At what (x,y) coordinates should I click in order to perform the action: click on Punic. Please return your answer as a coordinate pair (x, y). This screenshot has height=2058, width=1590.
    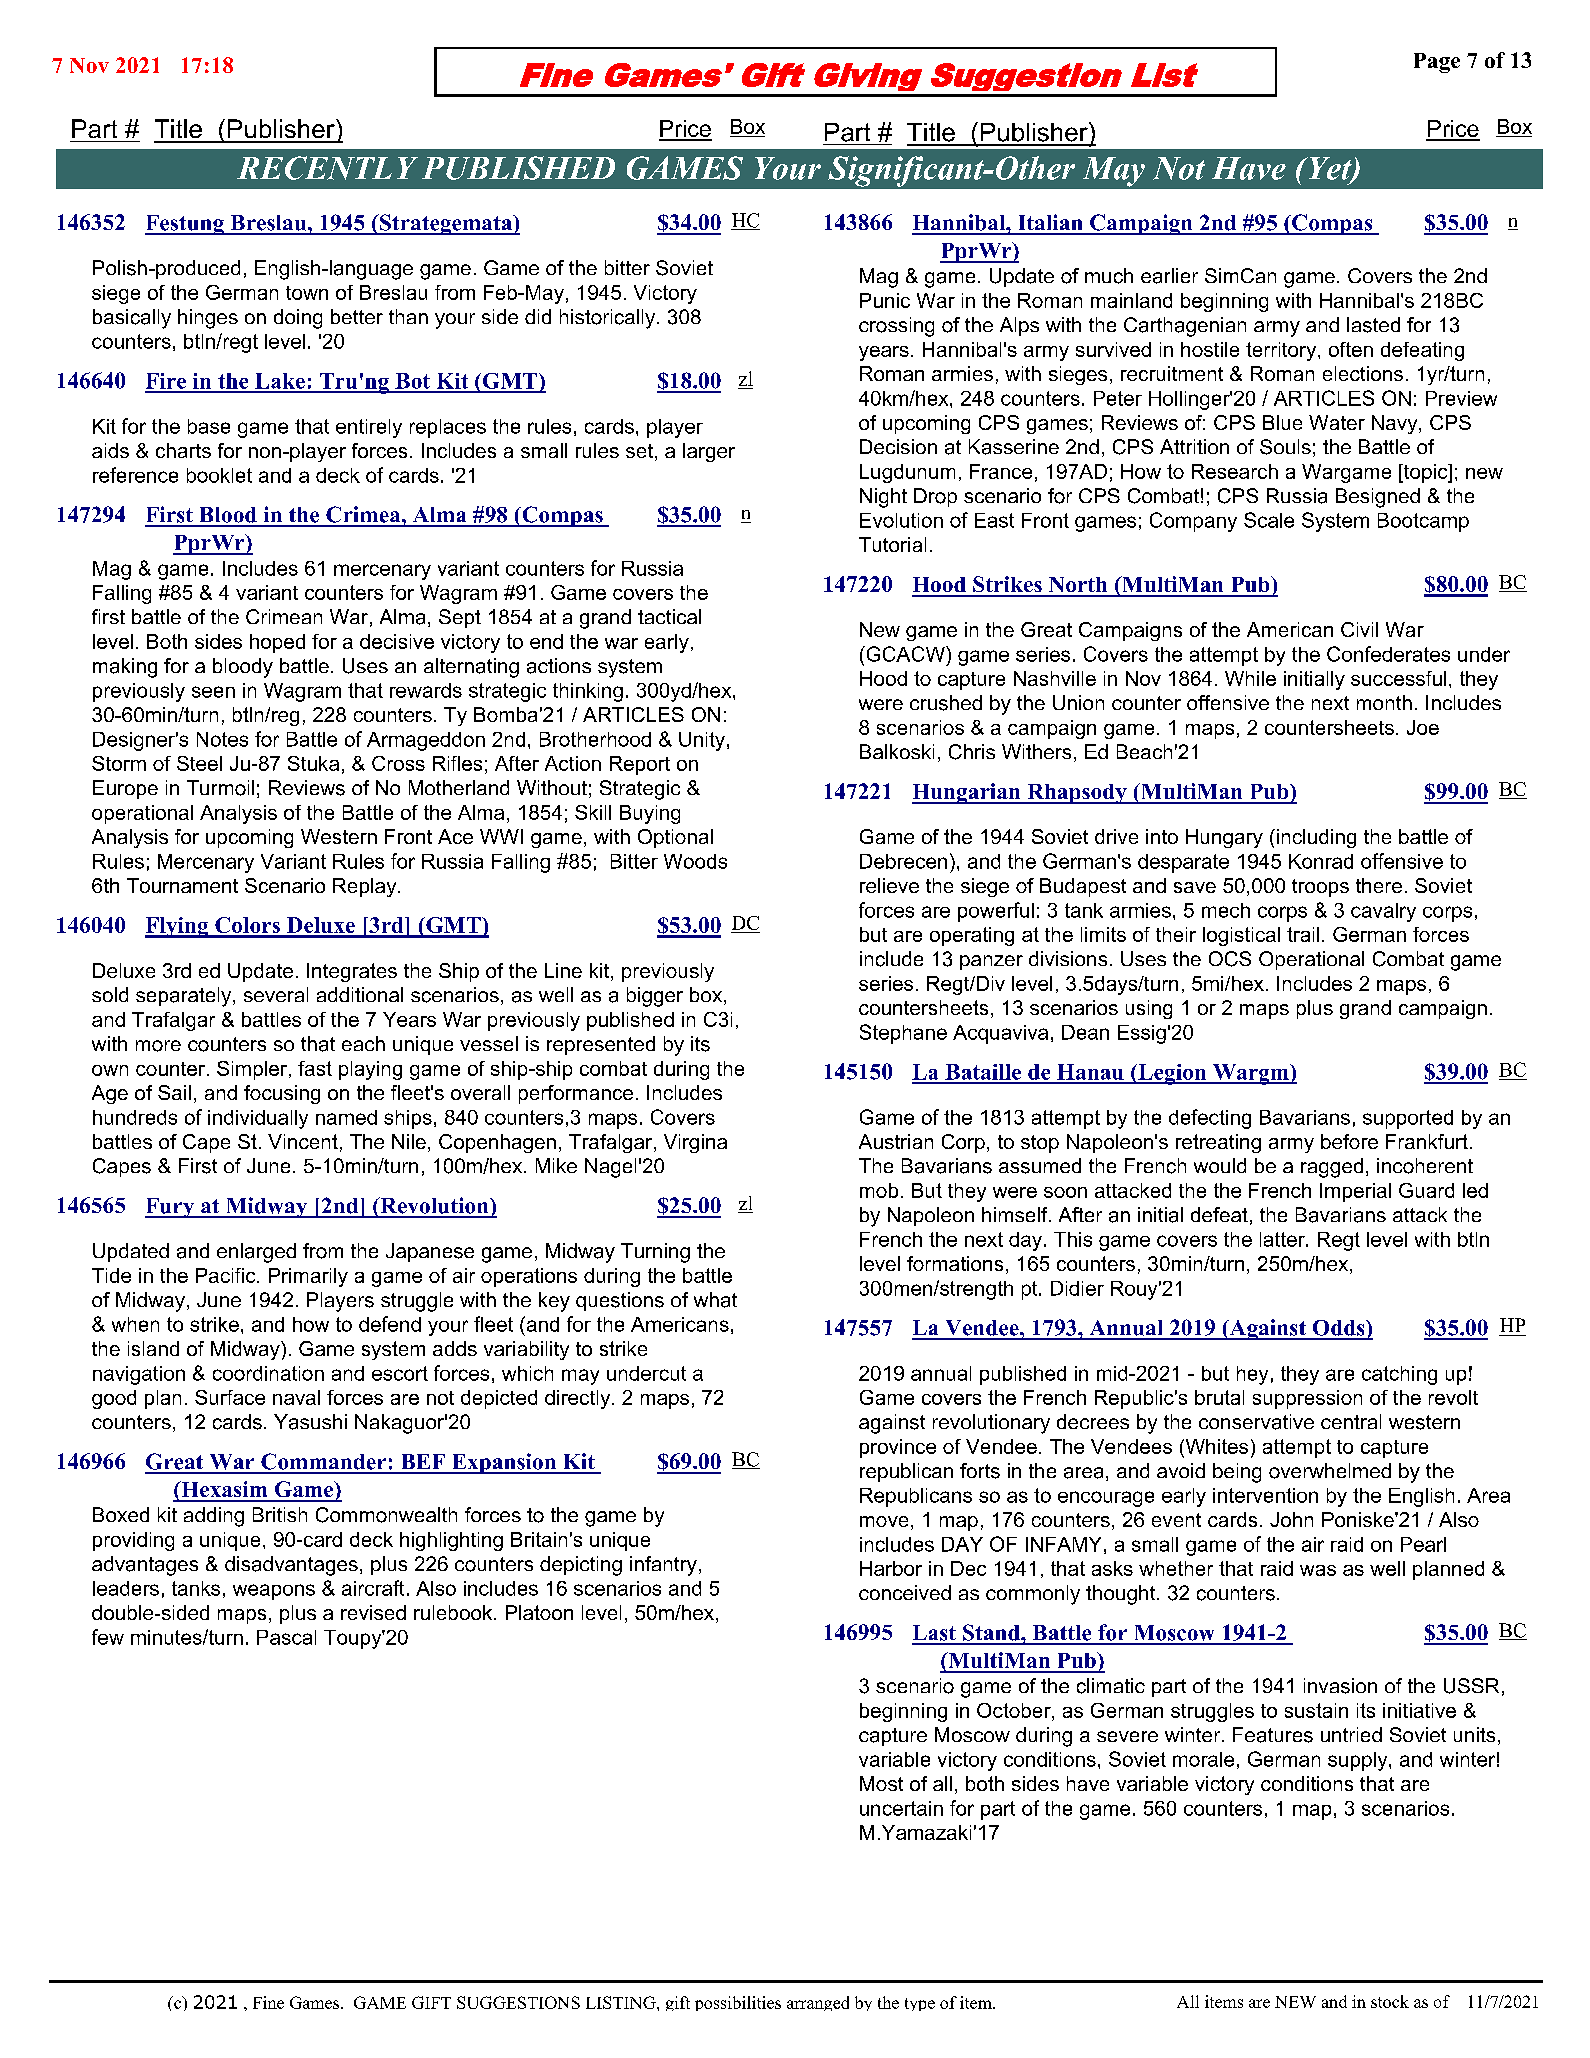
    Looking at the image, I should click on (885, 300).
